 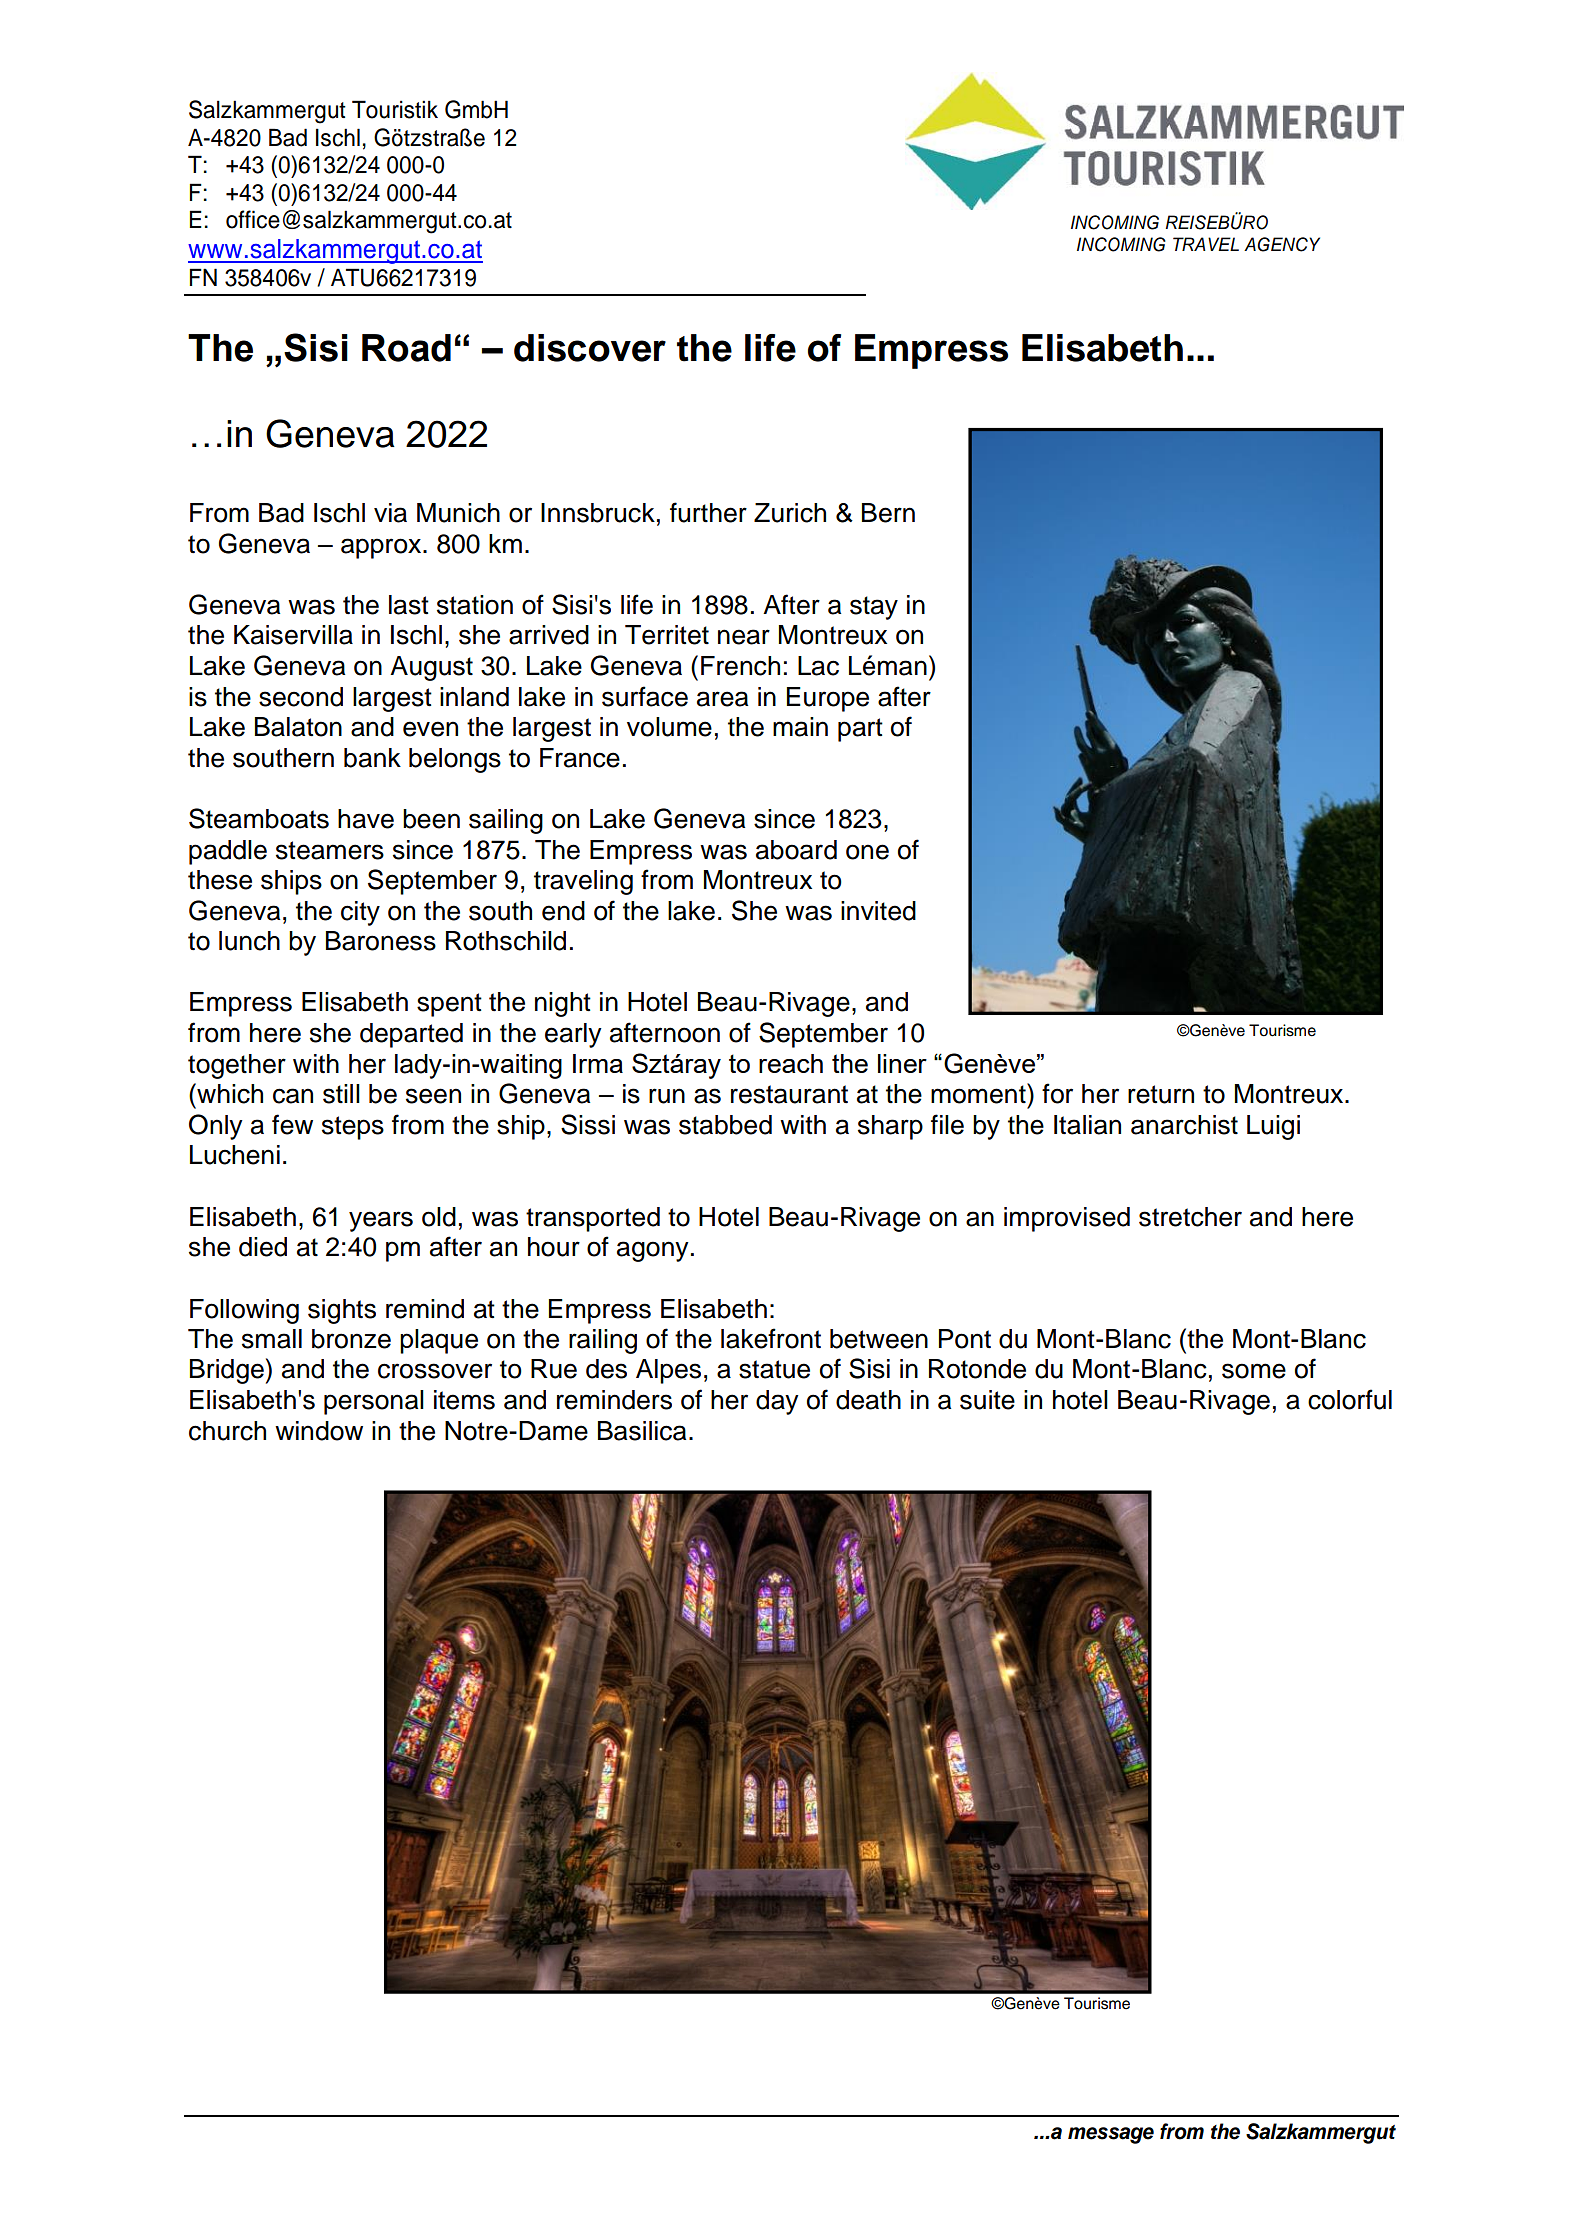 I want to click on AGENCY, so click(x=1282, y=244).
